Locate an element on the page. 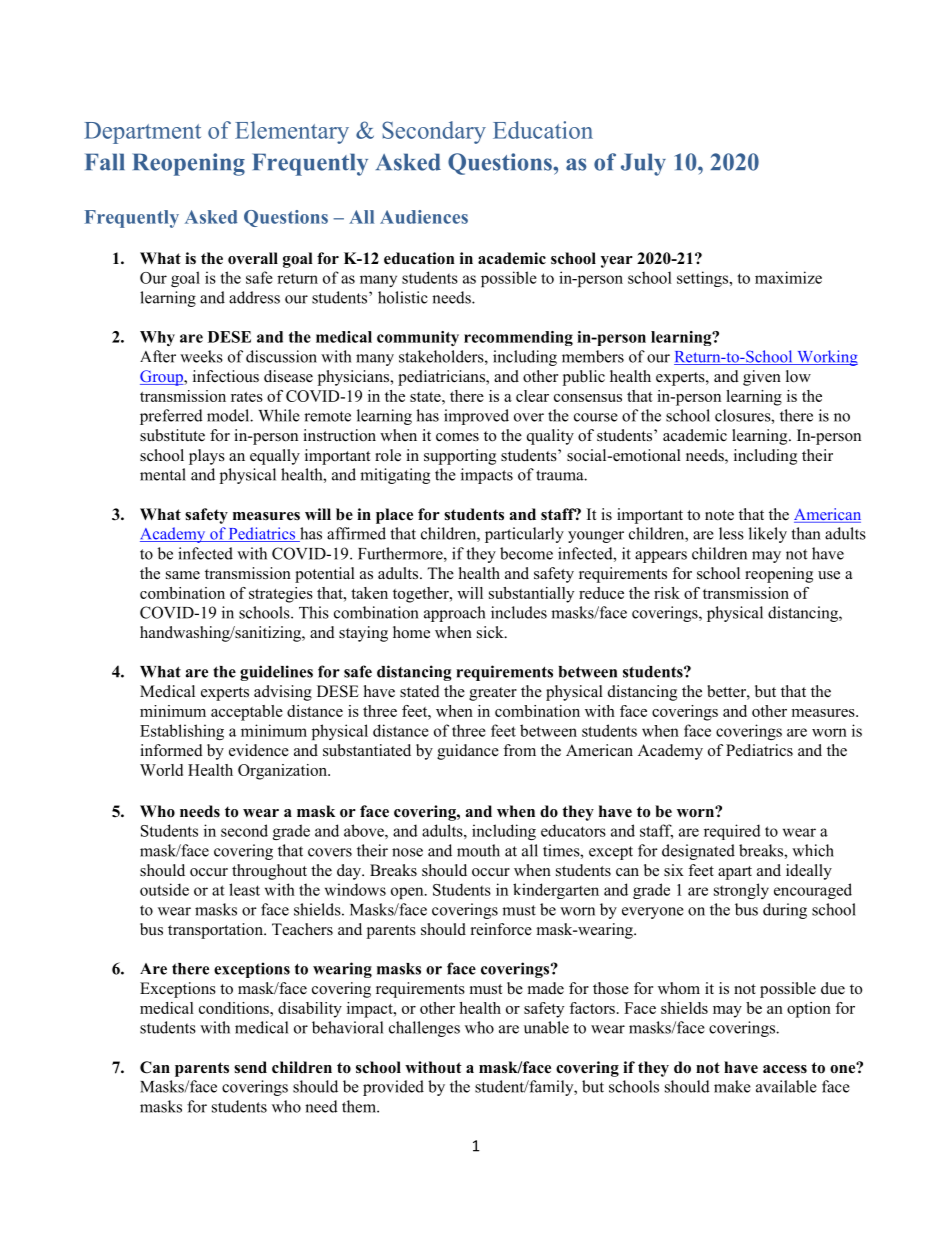 This image has height=1233, width=952. greater is located at coordinates (493, 694).
